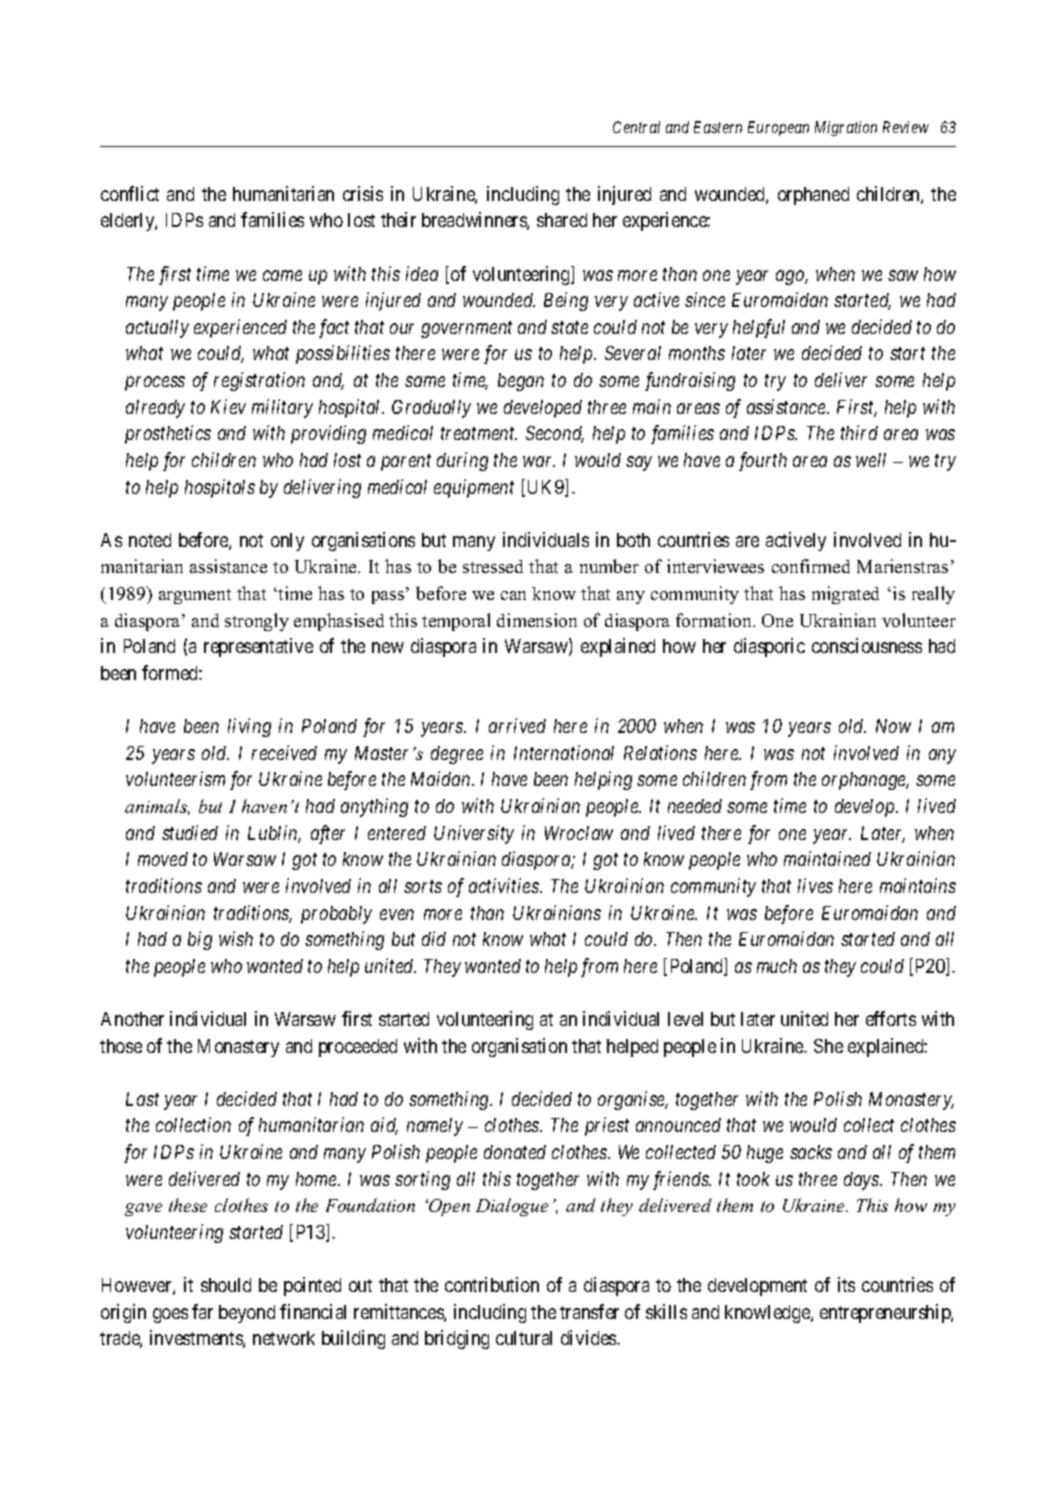  I want to click on activities, so click(505, 885).
